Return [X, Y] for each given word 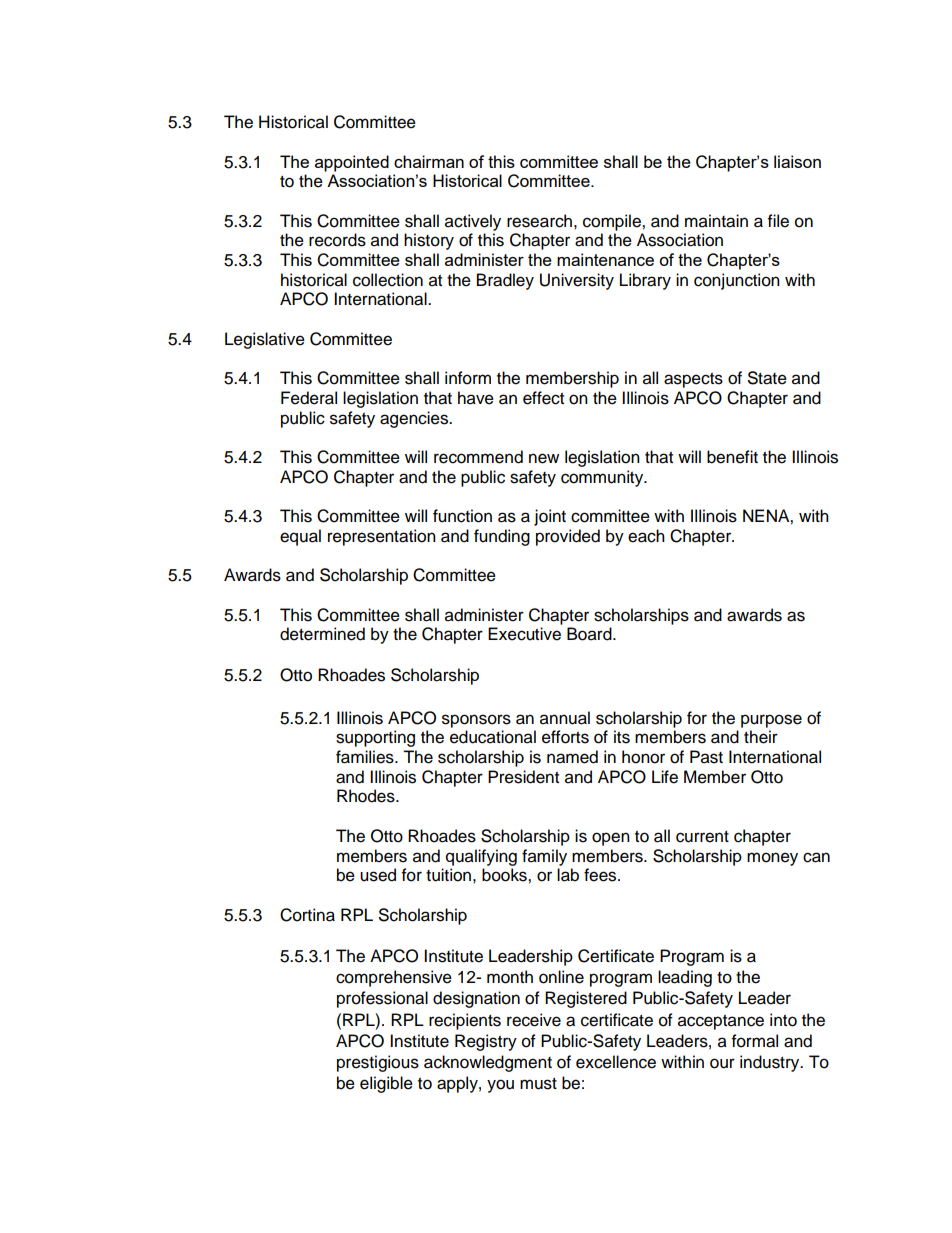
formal [755, 1041]
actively [473, 222]
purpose [771, 721]
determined [322, 634]
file [778, 221]
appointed [352, 163]
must [538, 1084]
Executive [524, 634]
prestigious [378, 1063]
